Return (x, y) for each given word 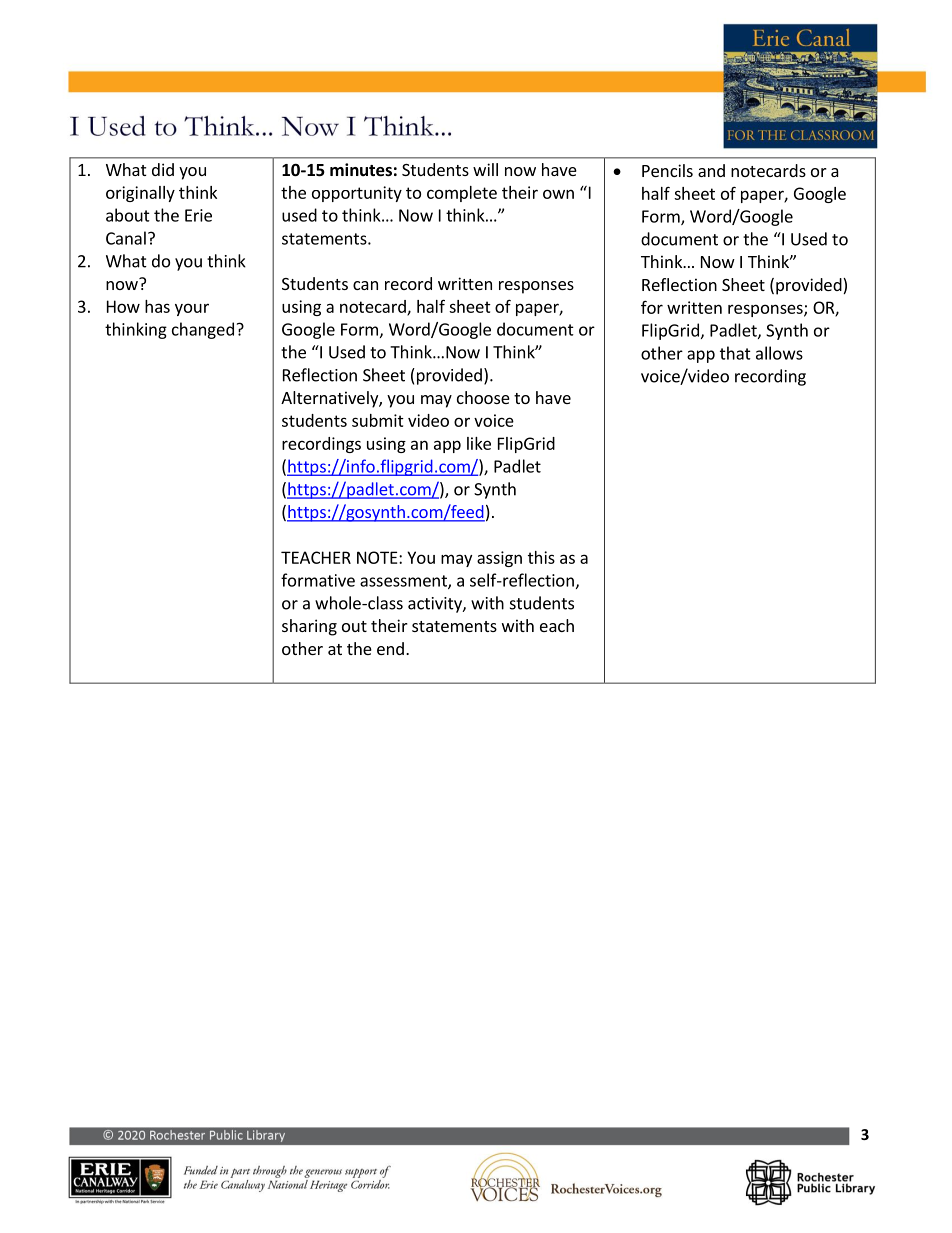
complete (462, 194)
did (163, 169)
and (711, 170)
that (735, 353)
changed (203, 330)
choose (483, 397)
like (479, 443)
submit (378, 420)
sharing (309, 627)
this (541, 557)
